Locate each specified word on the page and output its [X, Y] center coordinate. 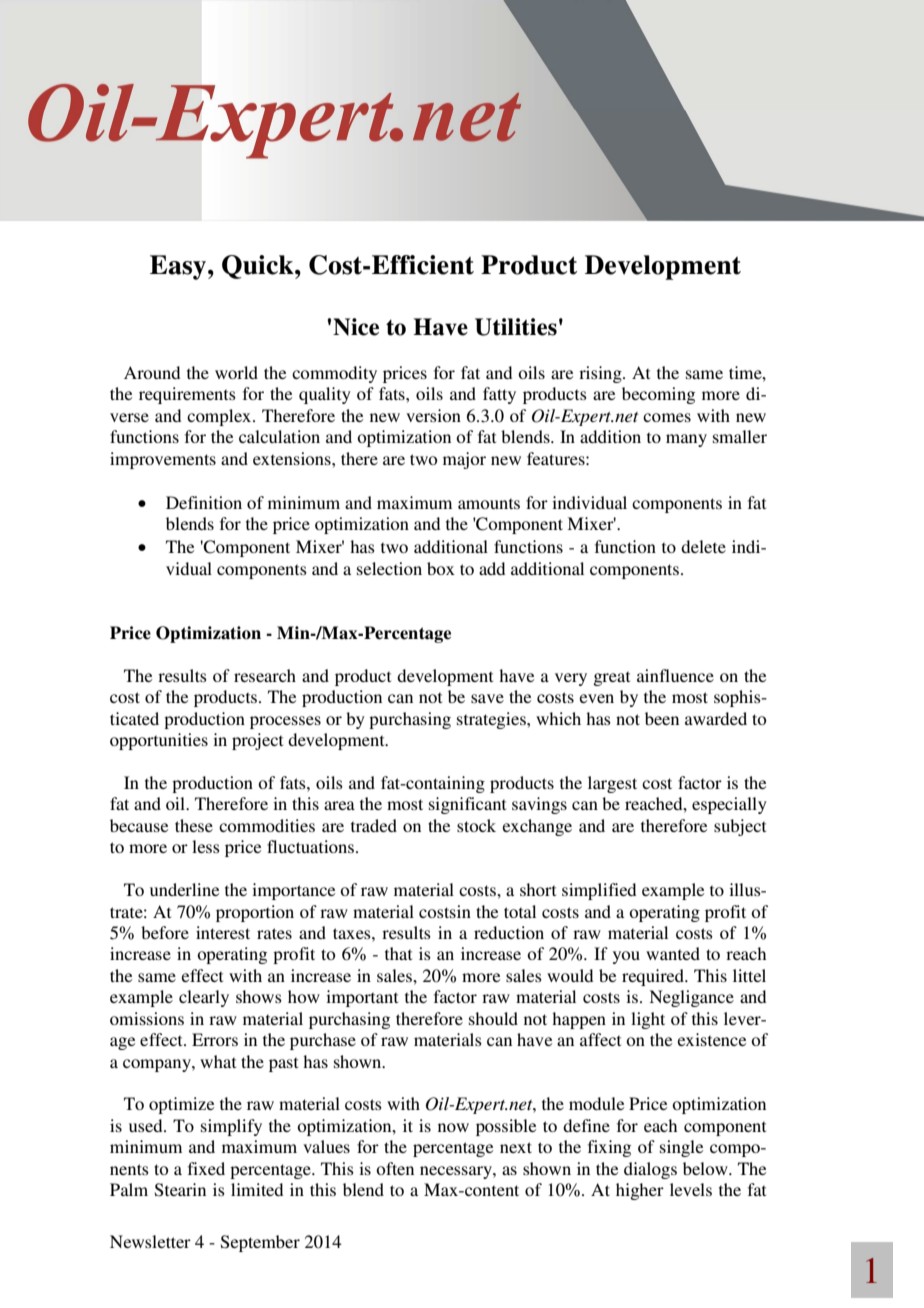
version [433, 415]
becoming [658, 395]
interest [223, 932]
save [487, 698]
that [398, 953]
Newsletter [150, 1241]
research [265, 675]
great [611, 679]
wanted [673, 953]
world [236, 372]
